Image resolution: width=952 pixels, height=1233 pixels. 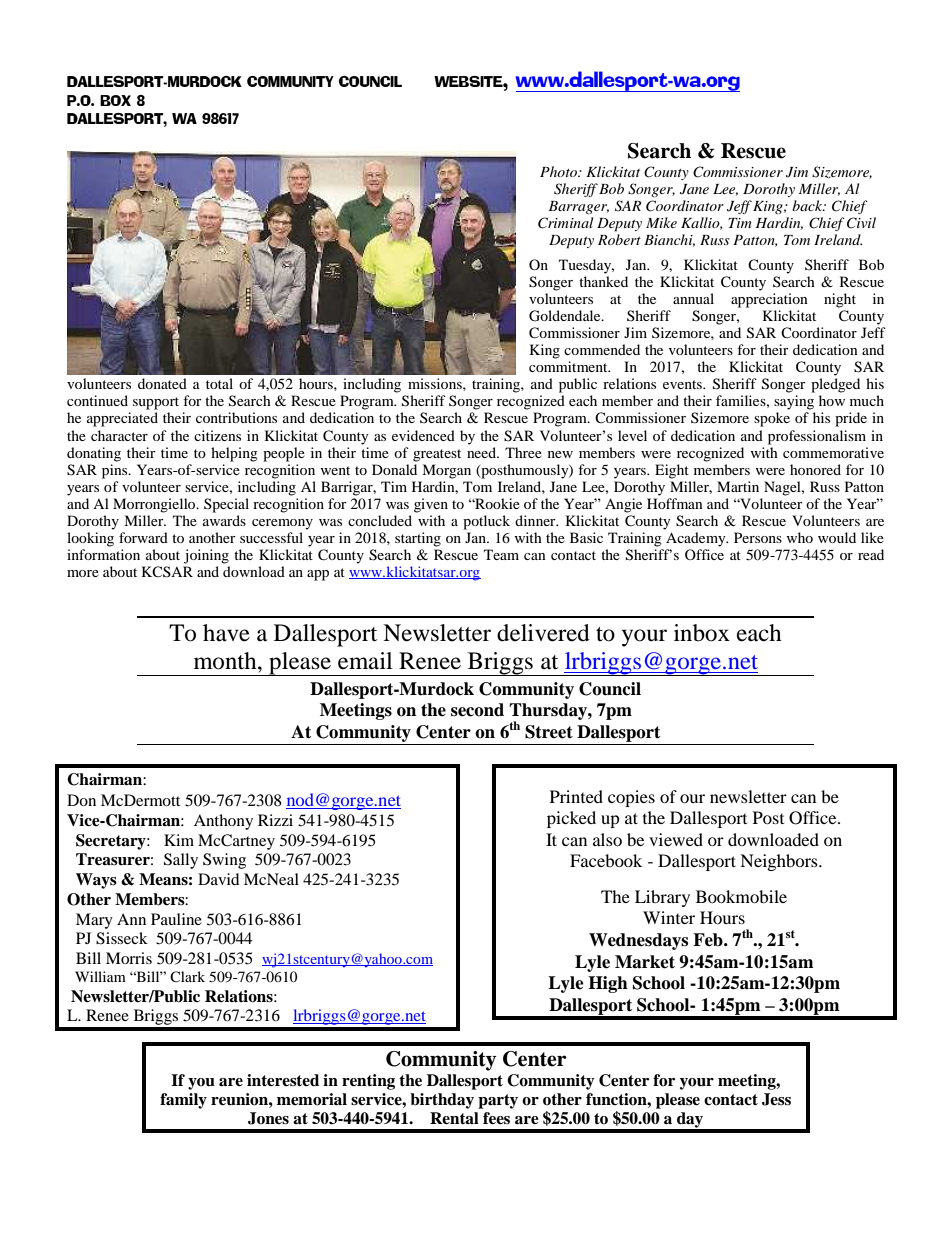 I want to click on have, so click(x=226, y=633).
